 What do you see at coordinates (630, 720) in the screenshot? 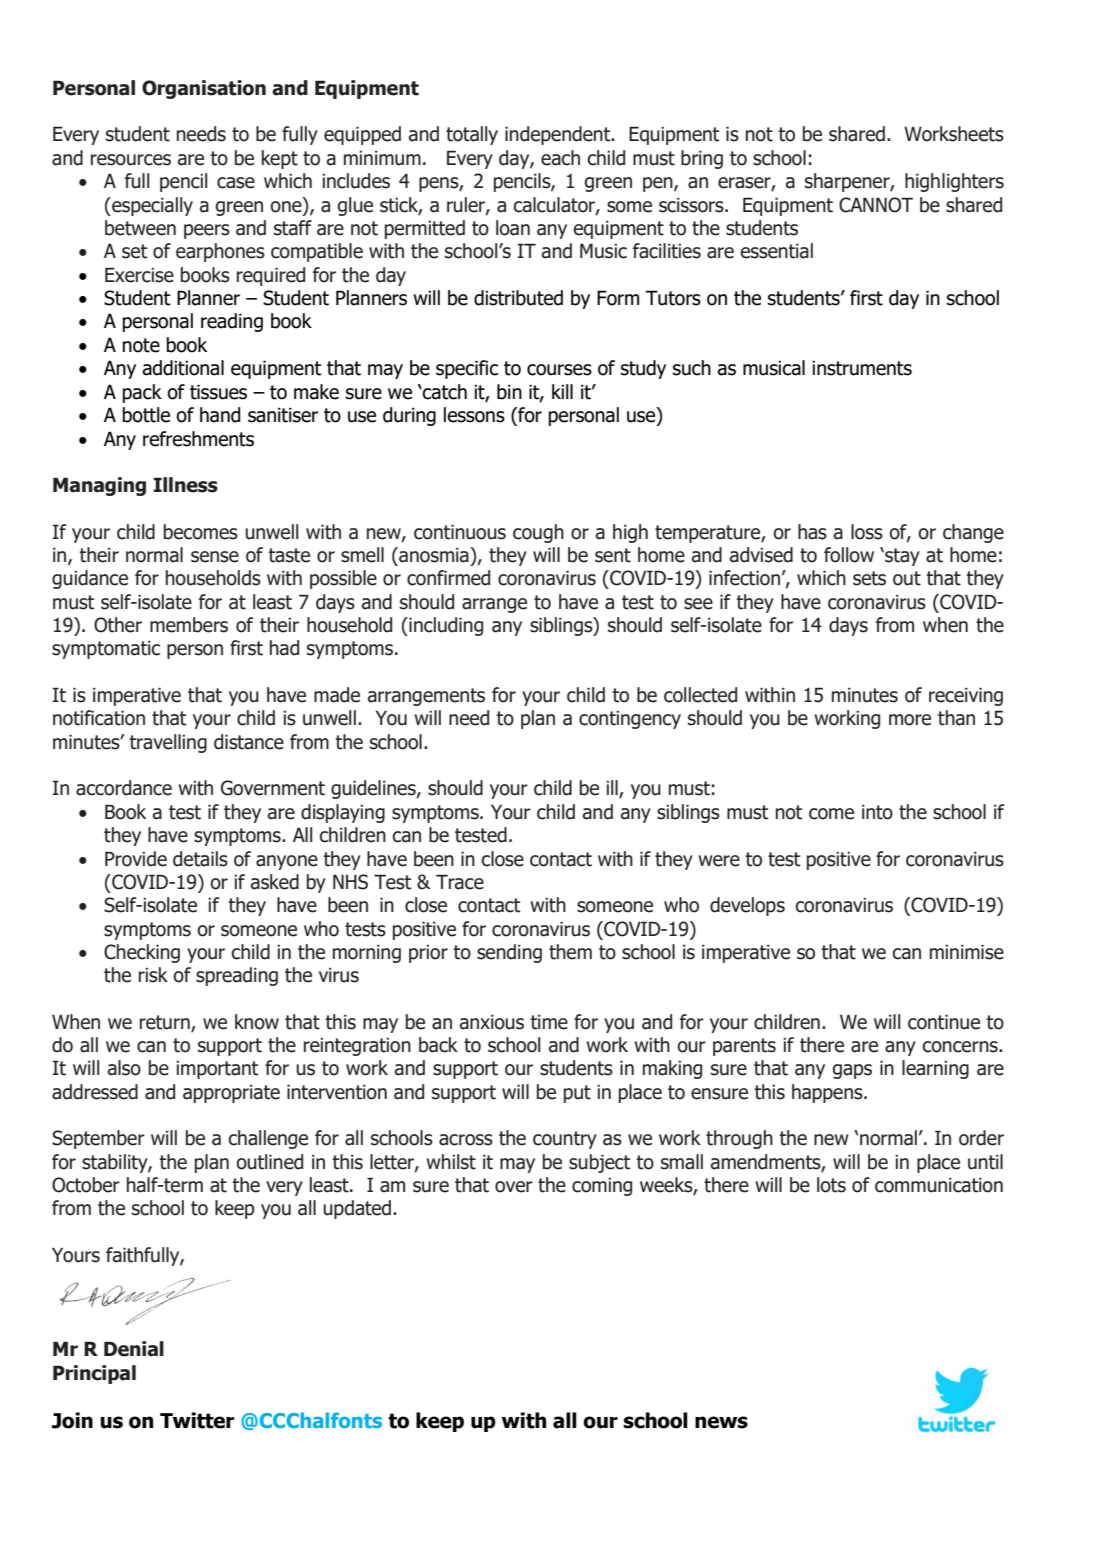
I see `contingency` at bounding box center [630, 720].
